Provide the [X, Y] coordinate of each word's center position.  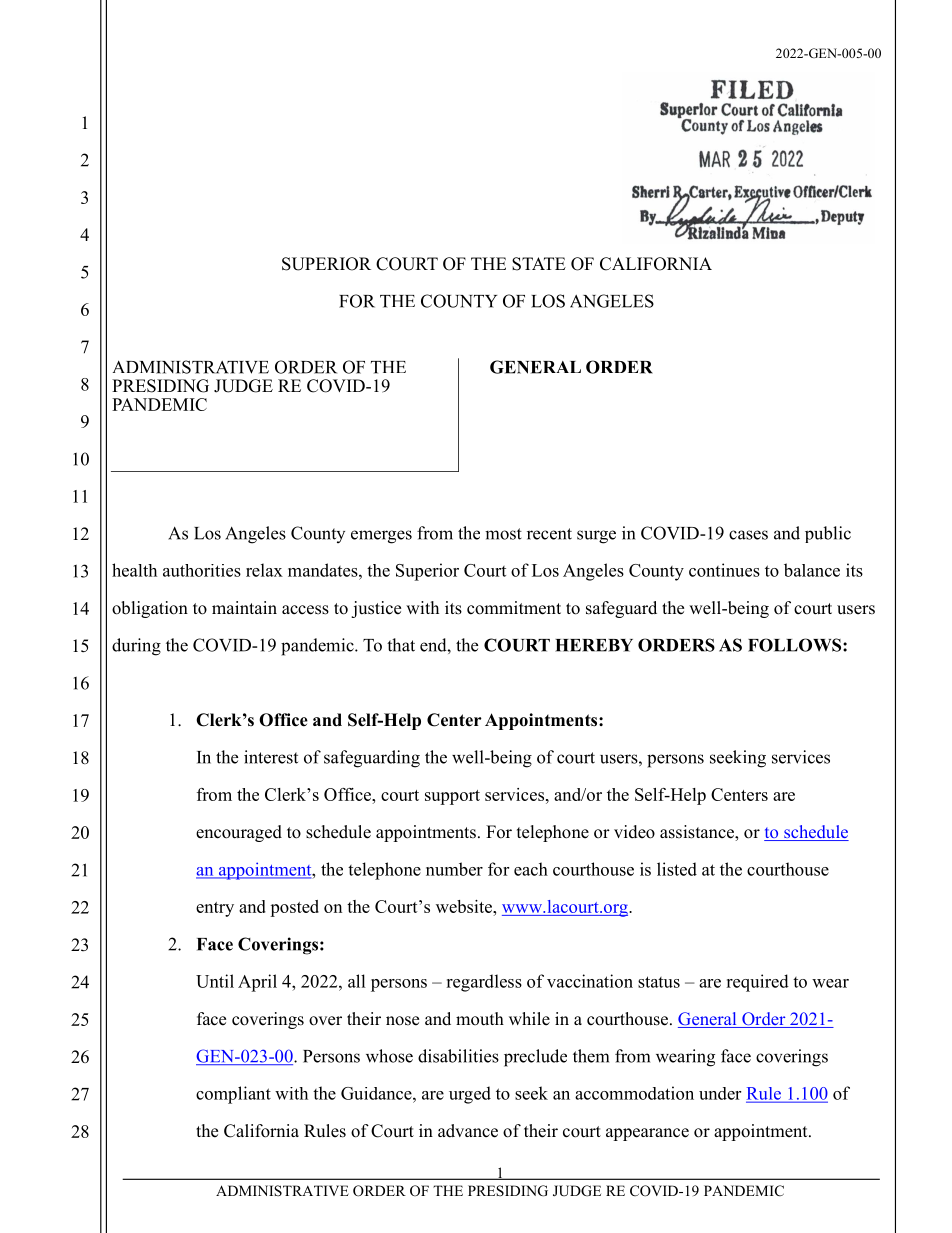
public [828, 534]
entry [215, 909]
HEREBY [594, 645]
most [503, 534]
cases [748, 535]
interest [271, 757]
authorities [202, 570]
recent [549, 534]
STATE [539, 264]
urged [470, 1095]
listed [677, 869]
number [454, 869]
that [401, 645]
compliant [233, 1095]
